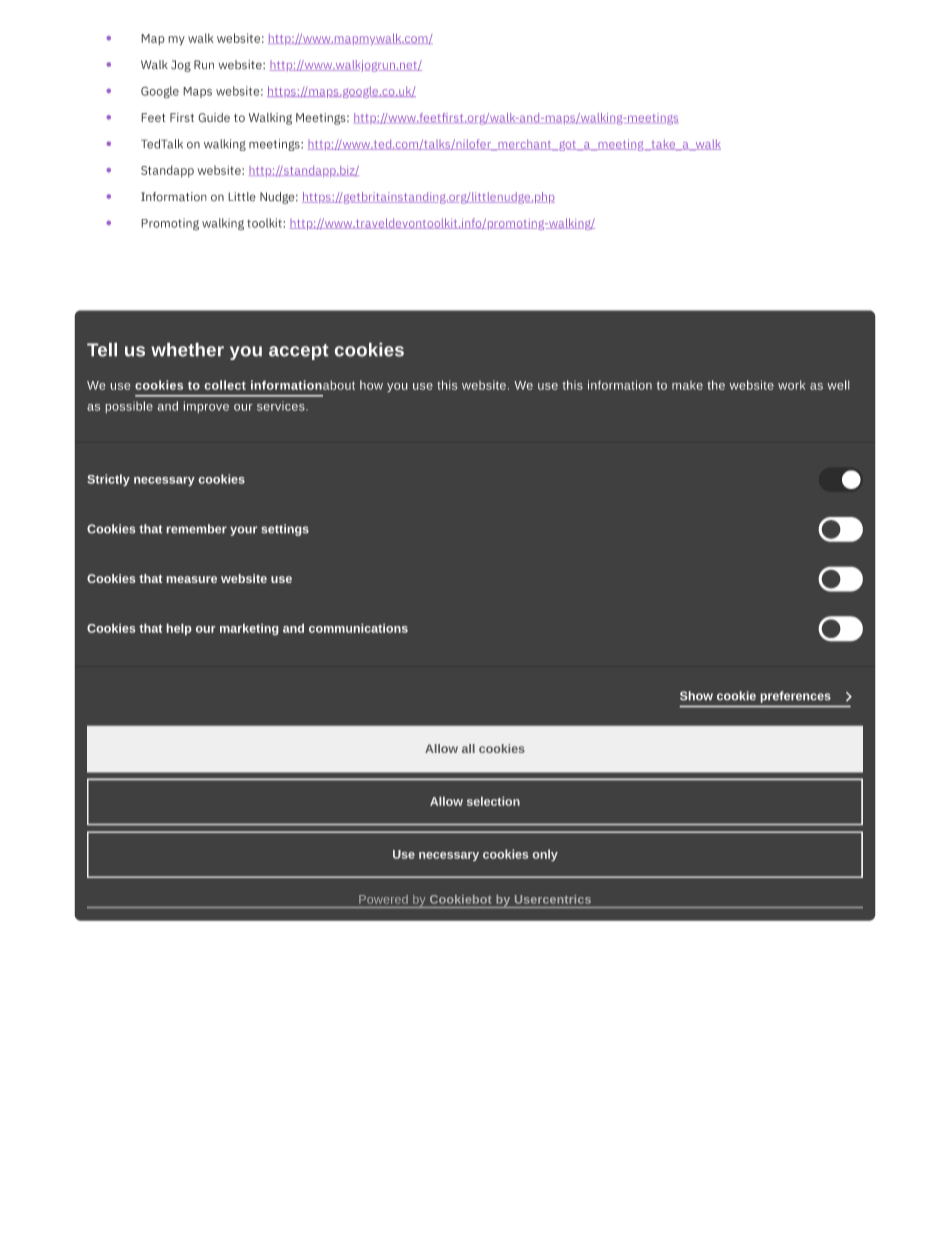 The width and height of the screenshot is (952, 1233). What do you see at coordinates (214, 117) in the screenshot?
I see `Guide` at bounding box center [214, 117].
